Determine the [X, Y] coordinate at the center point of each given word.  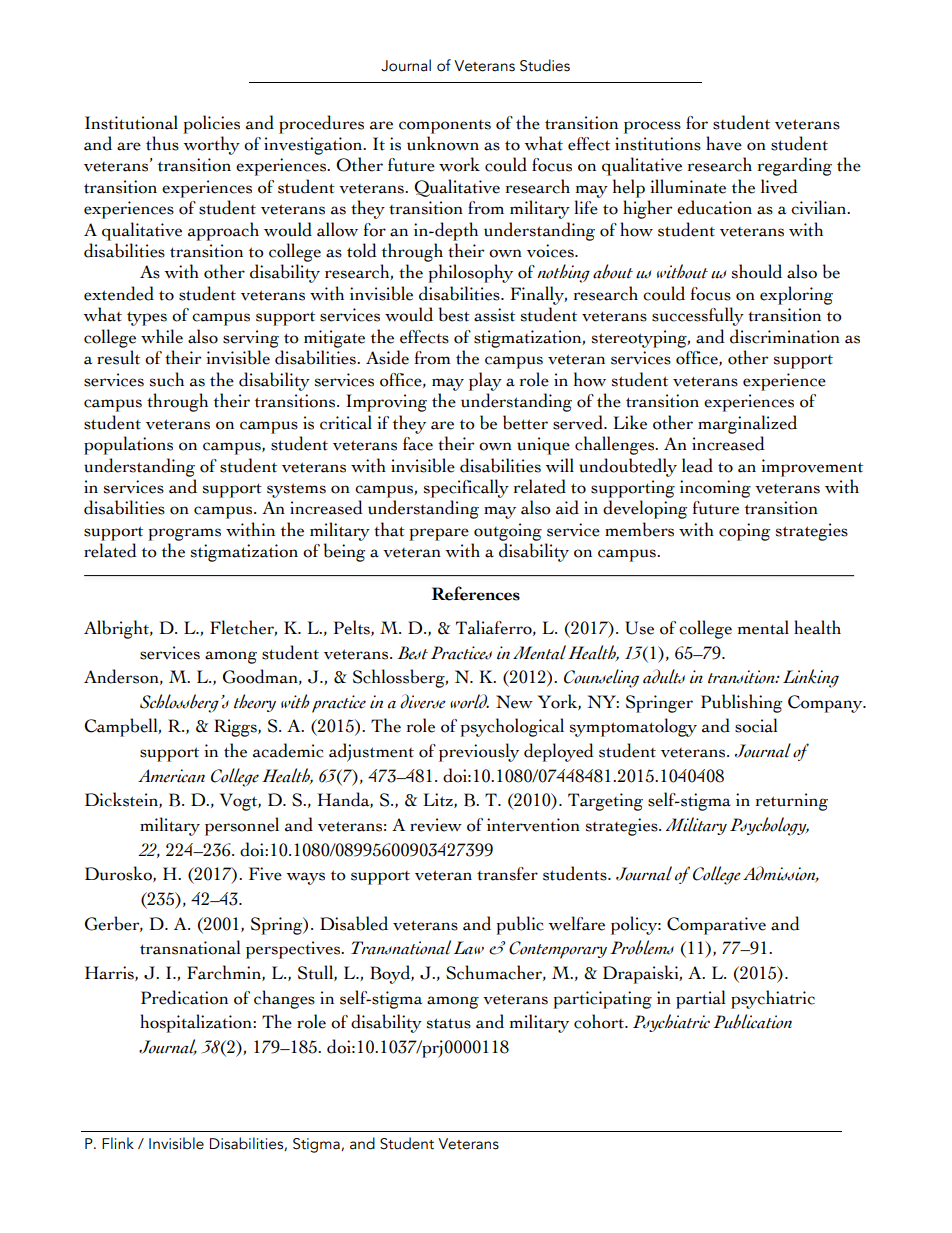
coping [744, 532]
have [724, 143]
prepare [439, 534]
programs [184, 534]
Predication [184, 997]
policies [211, 124]
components [445, 127]
